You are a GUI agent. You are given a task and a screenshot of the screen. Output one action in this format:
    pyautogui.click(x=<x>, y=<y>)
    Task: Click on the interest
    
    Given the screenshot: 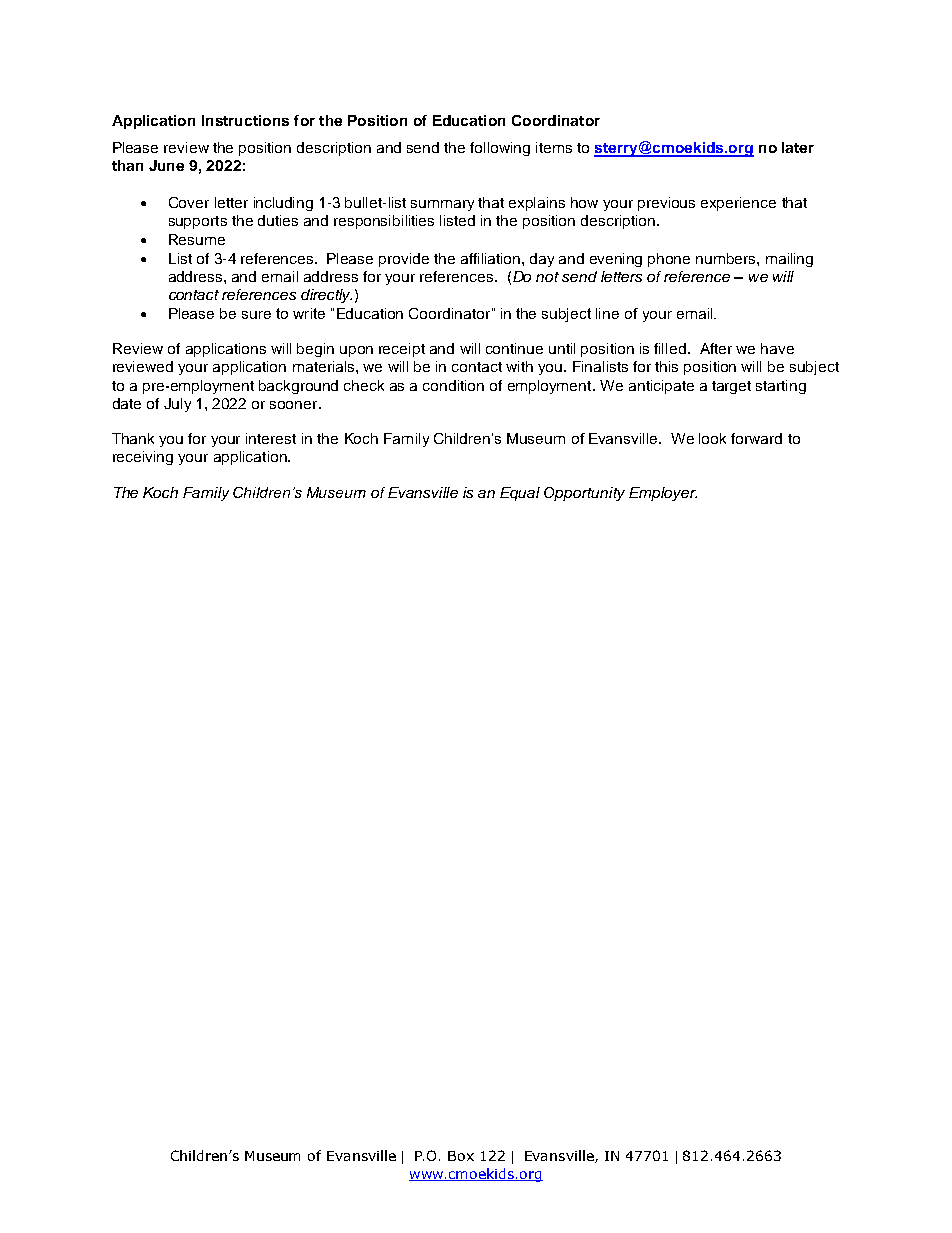 What is the action you would take?
    pyautogui.click(x=271, y=438)
